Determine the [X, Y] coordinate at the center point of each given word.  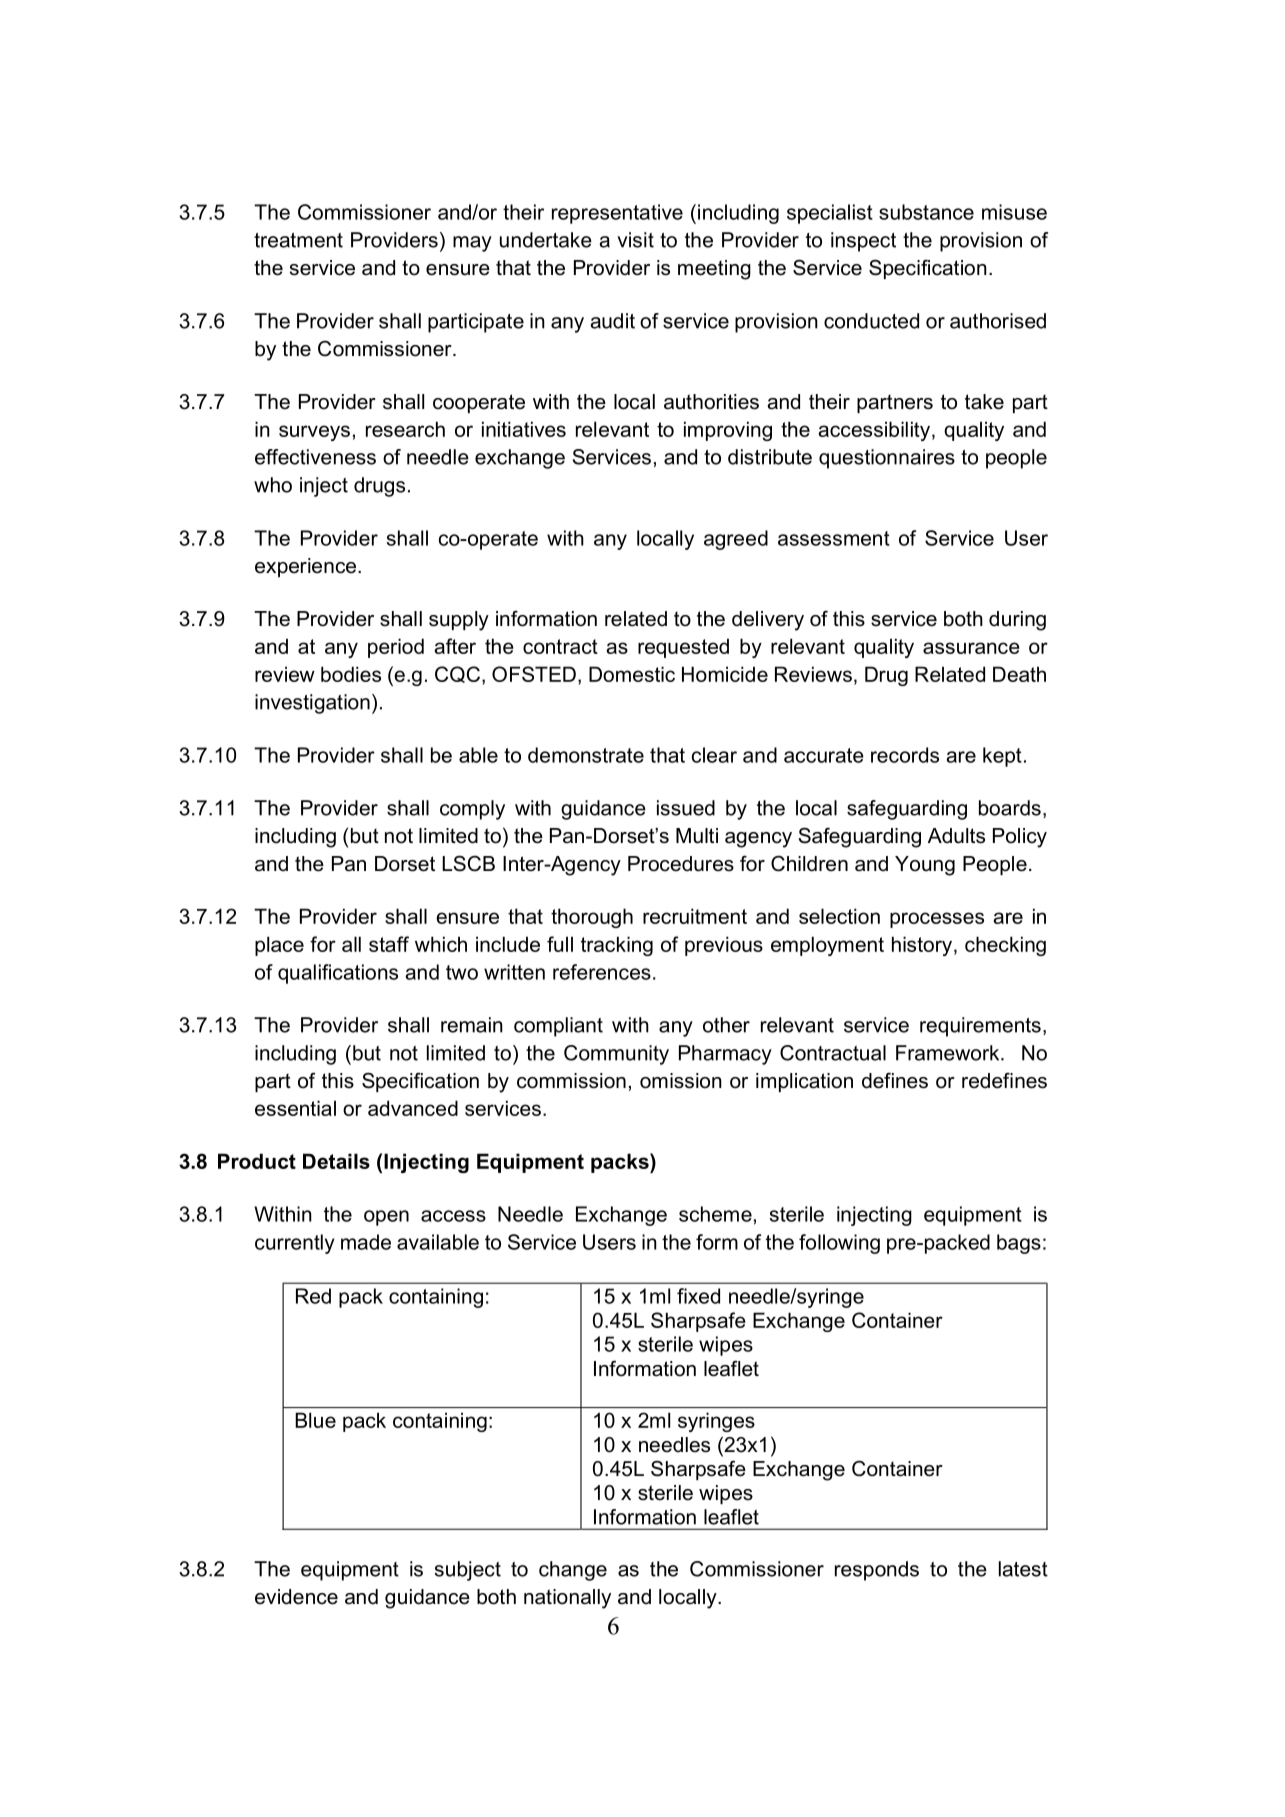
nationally [567, 1599]
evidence [296, 1597]
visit [635, 240]
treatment [298, 240]
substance [926, 212]
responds [877, 1571]
